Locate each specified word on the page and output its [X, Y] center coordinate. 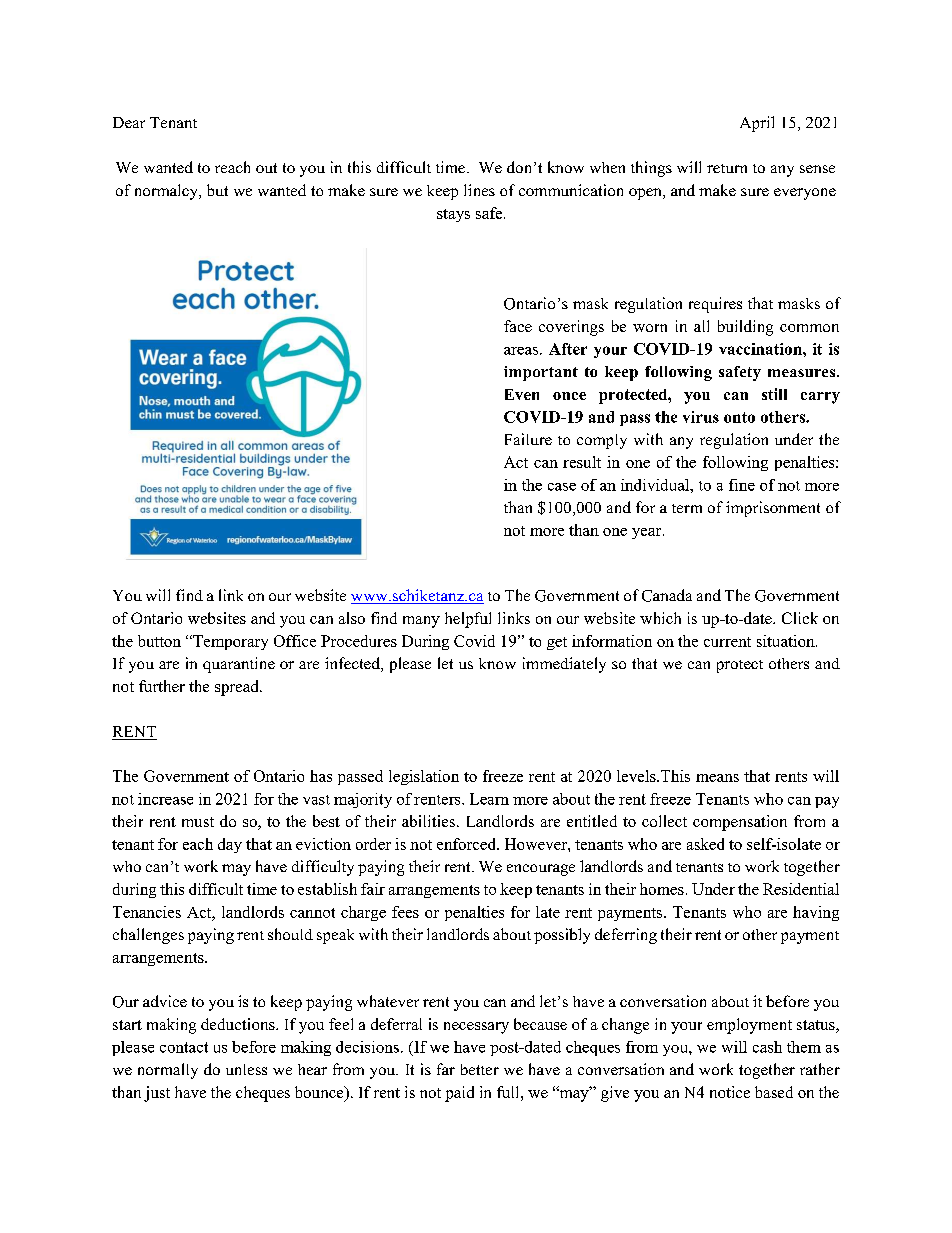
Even [522, 394]
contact [184, 1047]
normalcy [168, 192]
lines [479, 190]
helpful [468, 620]
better [480, 1069]
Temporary [229, 642]
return [727, 168]
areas [521, 351]
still [774, 394]
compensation [740, 823]
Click [800, 618]
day [230, 845]
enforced [467, 844]
